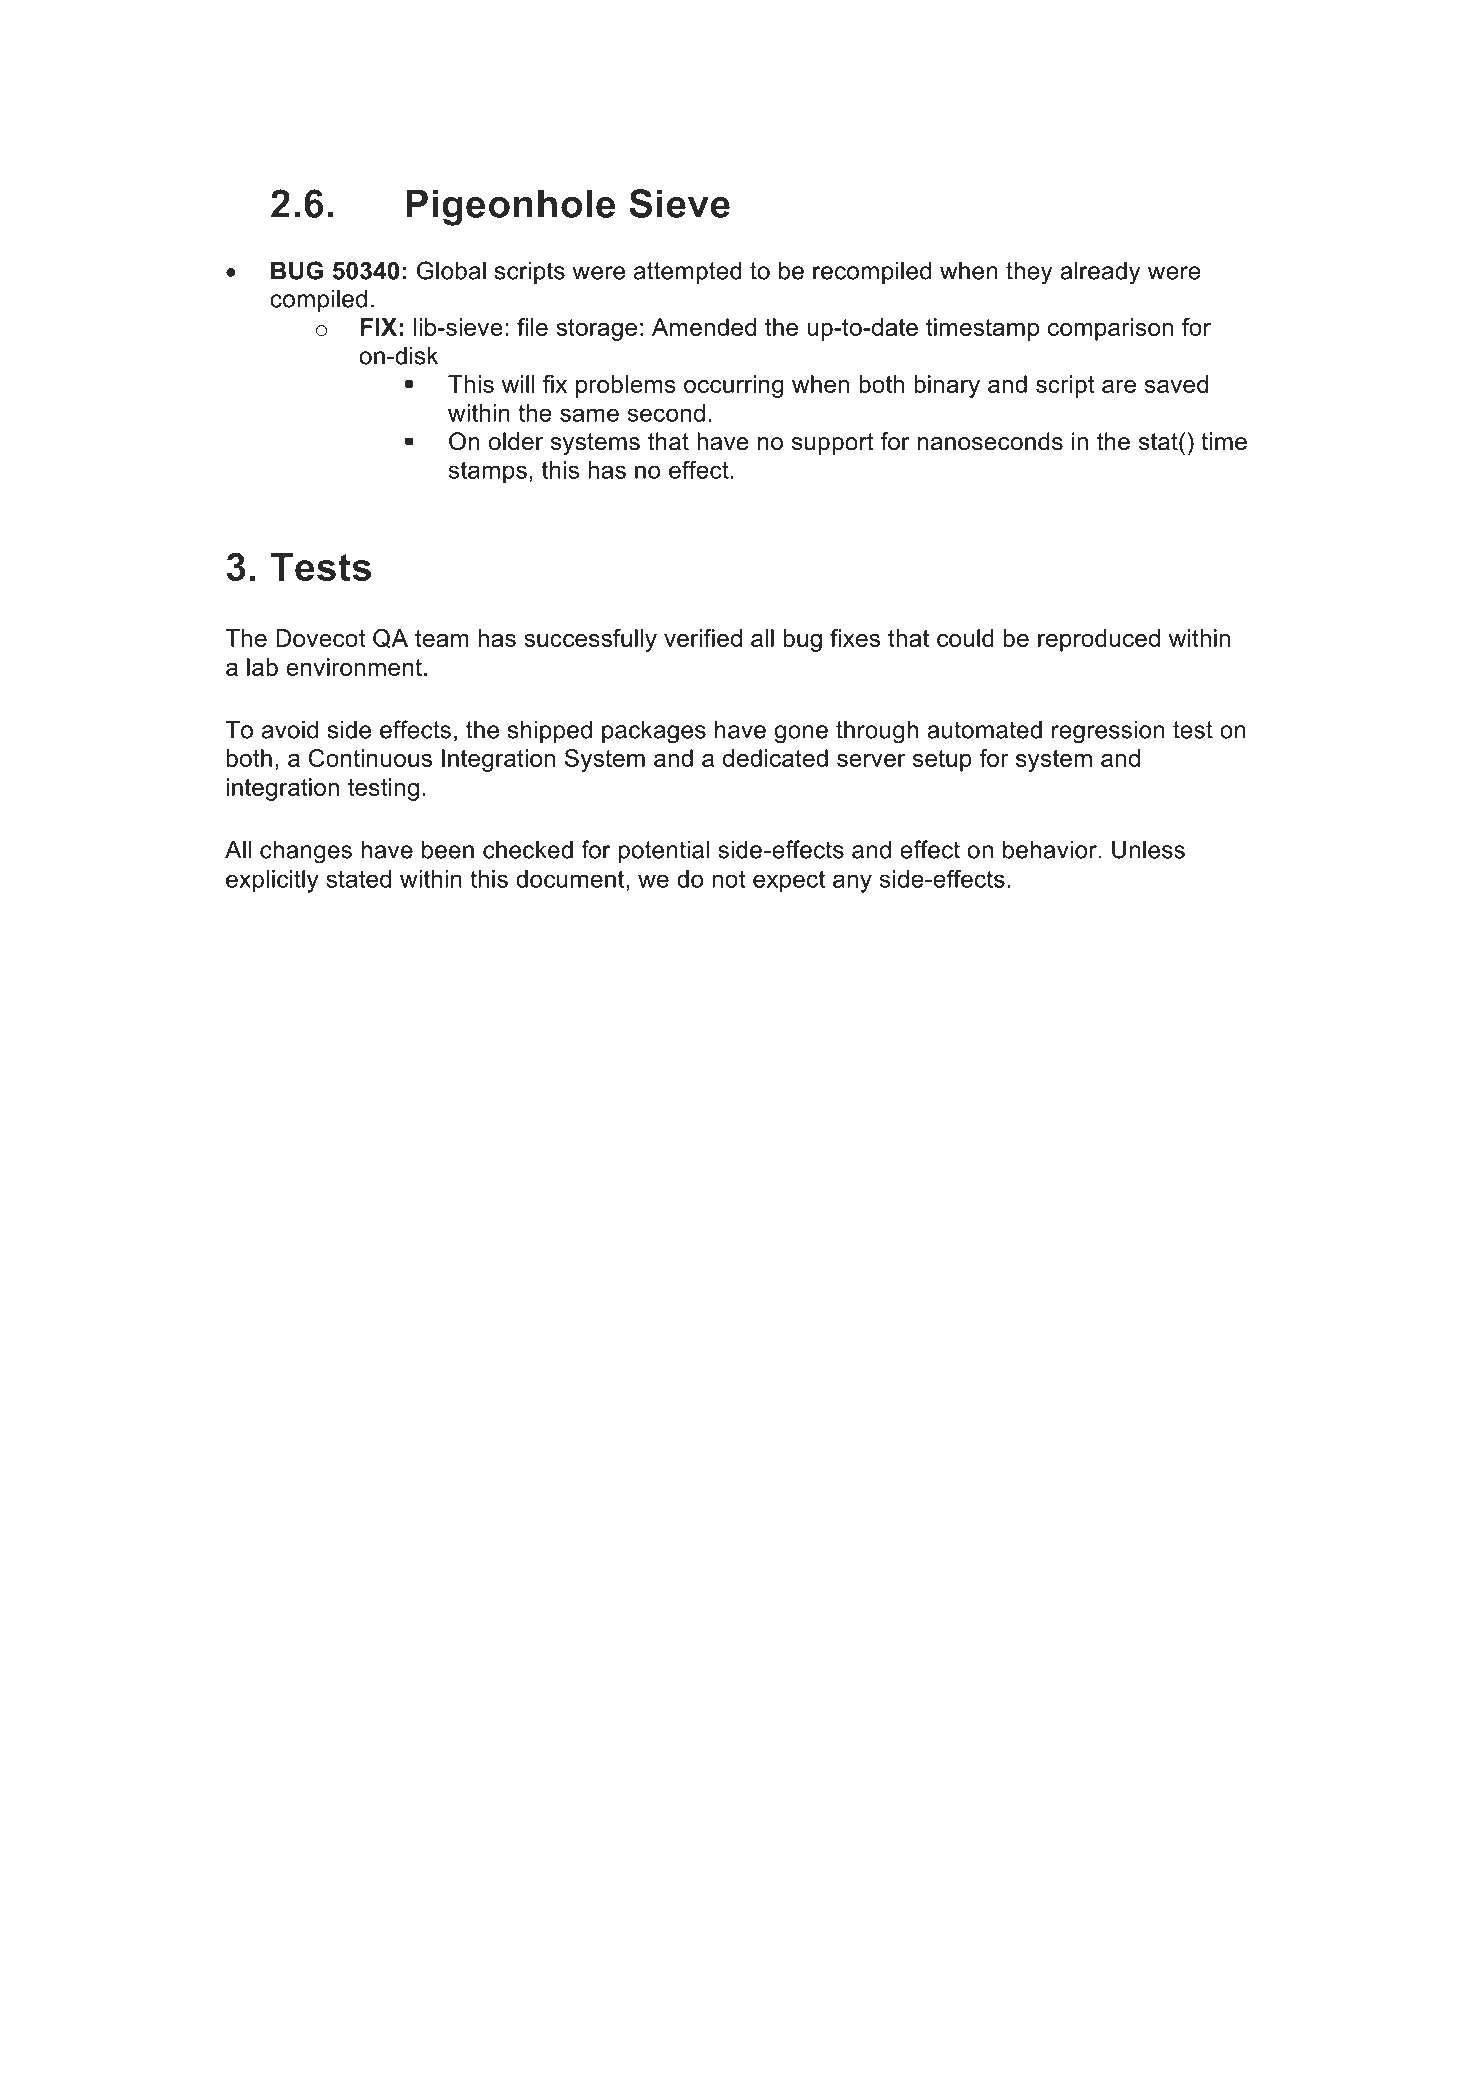 This screenshot has height=2085, width=1474. What do you see at coordinates (688, 272) in the screenshot?
I see `attempted` at bounding box center [688, 272].
